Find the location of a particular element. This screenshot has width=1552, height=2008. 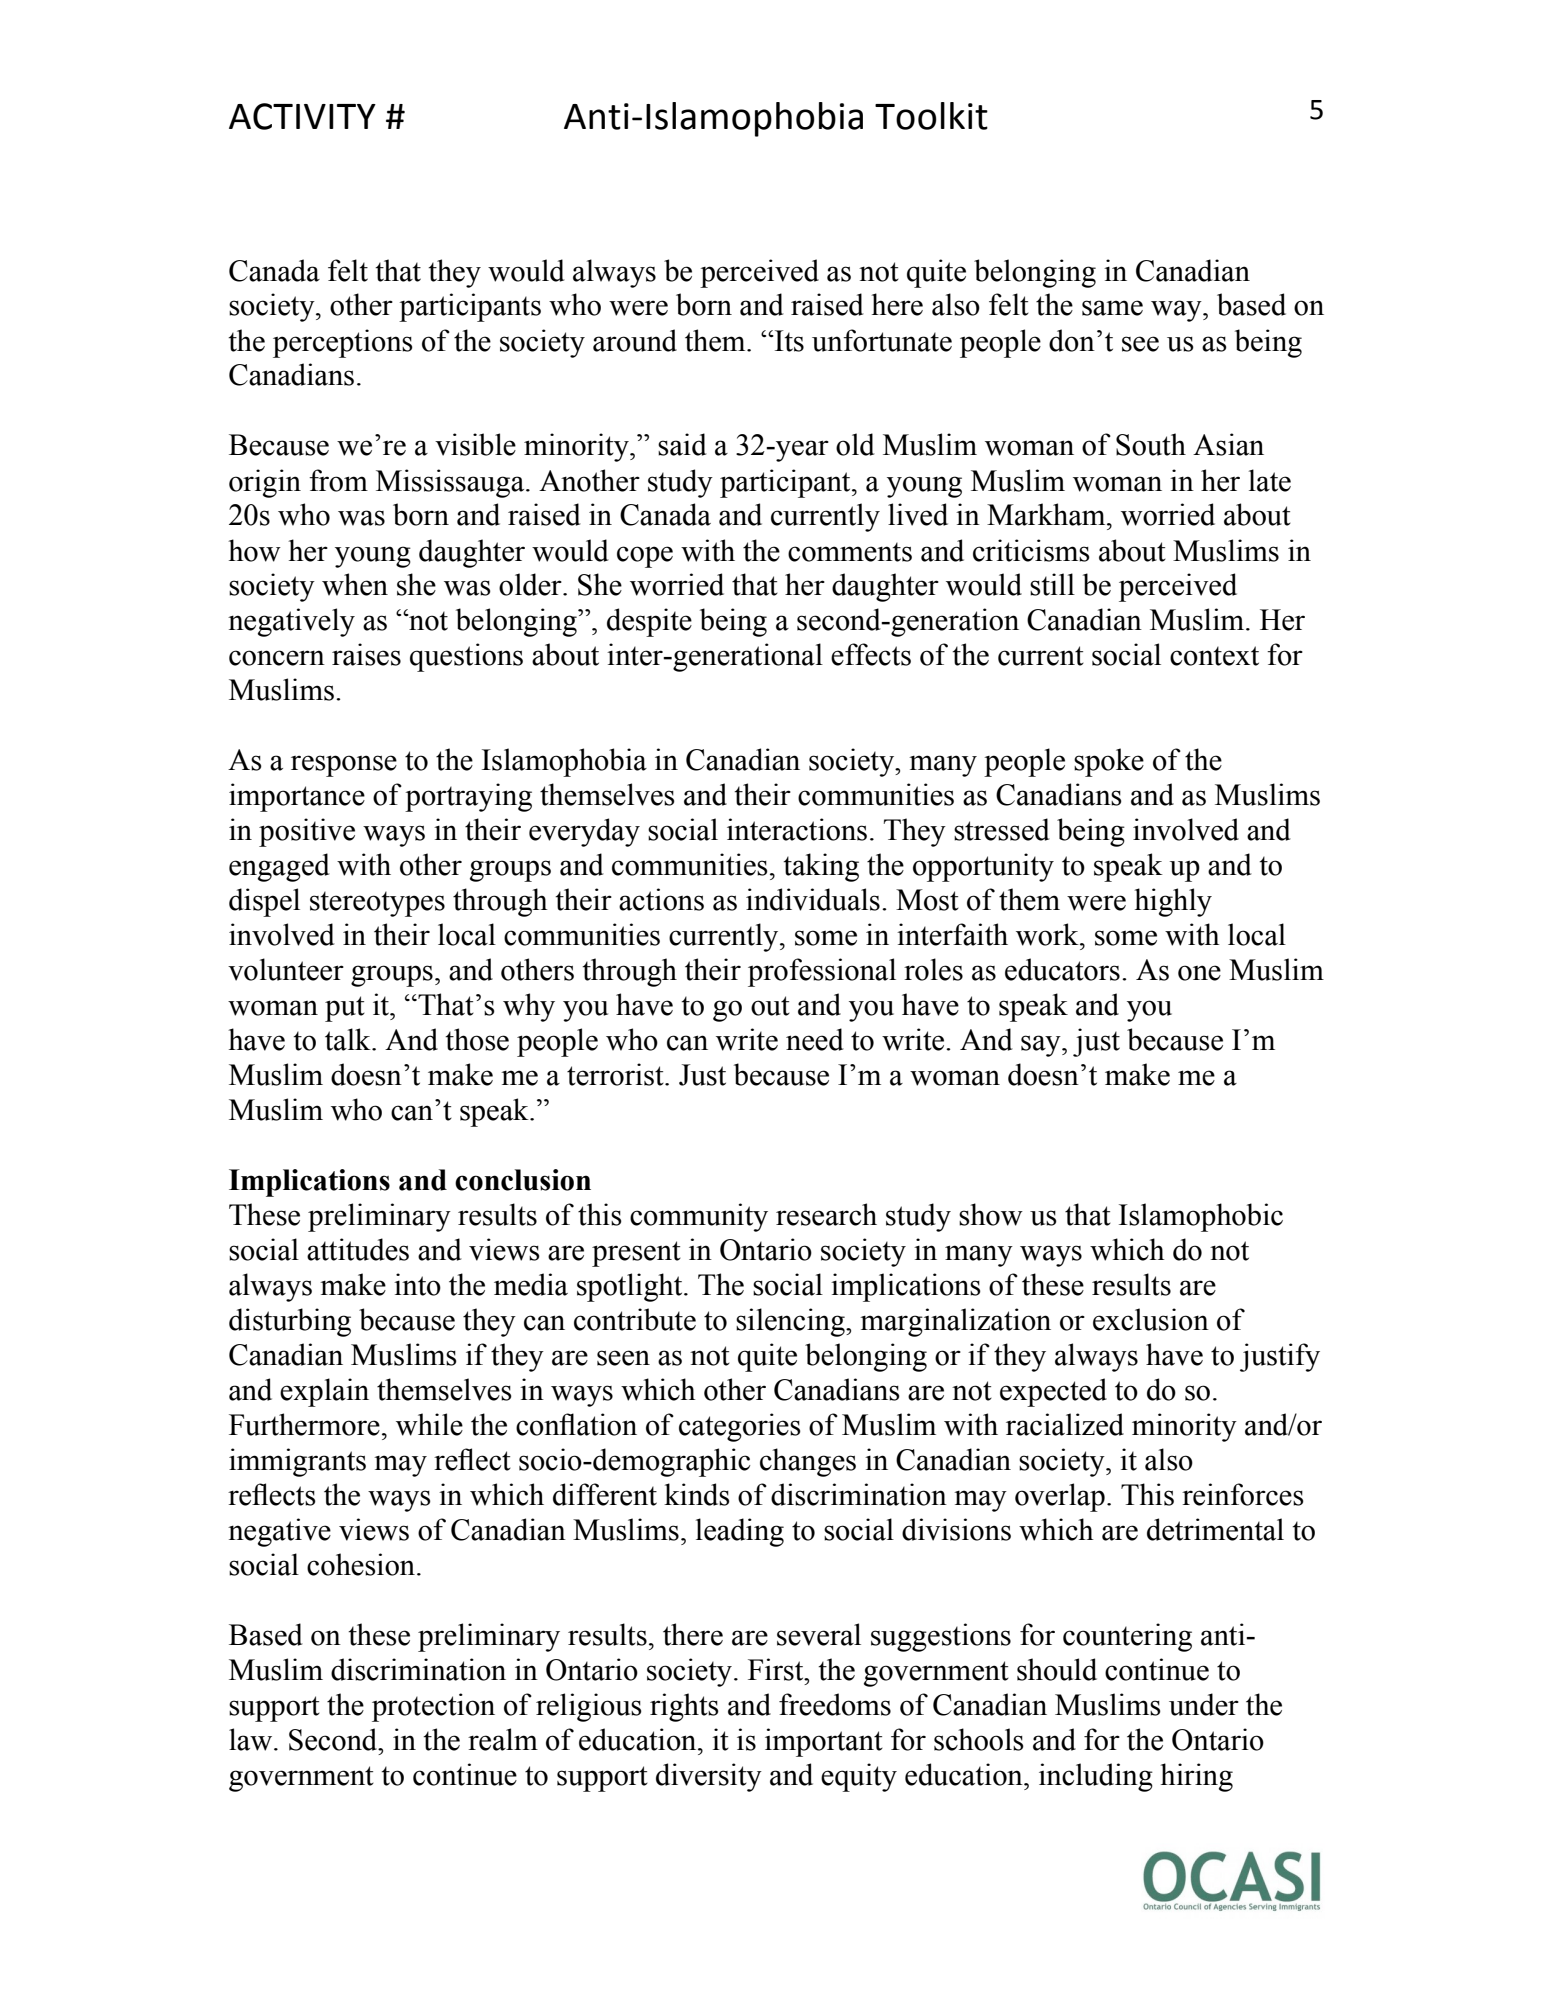

still is located at coordinates (1052, 584).
